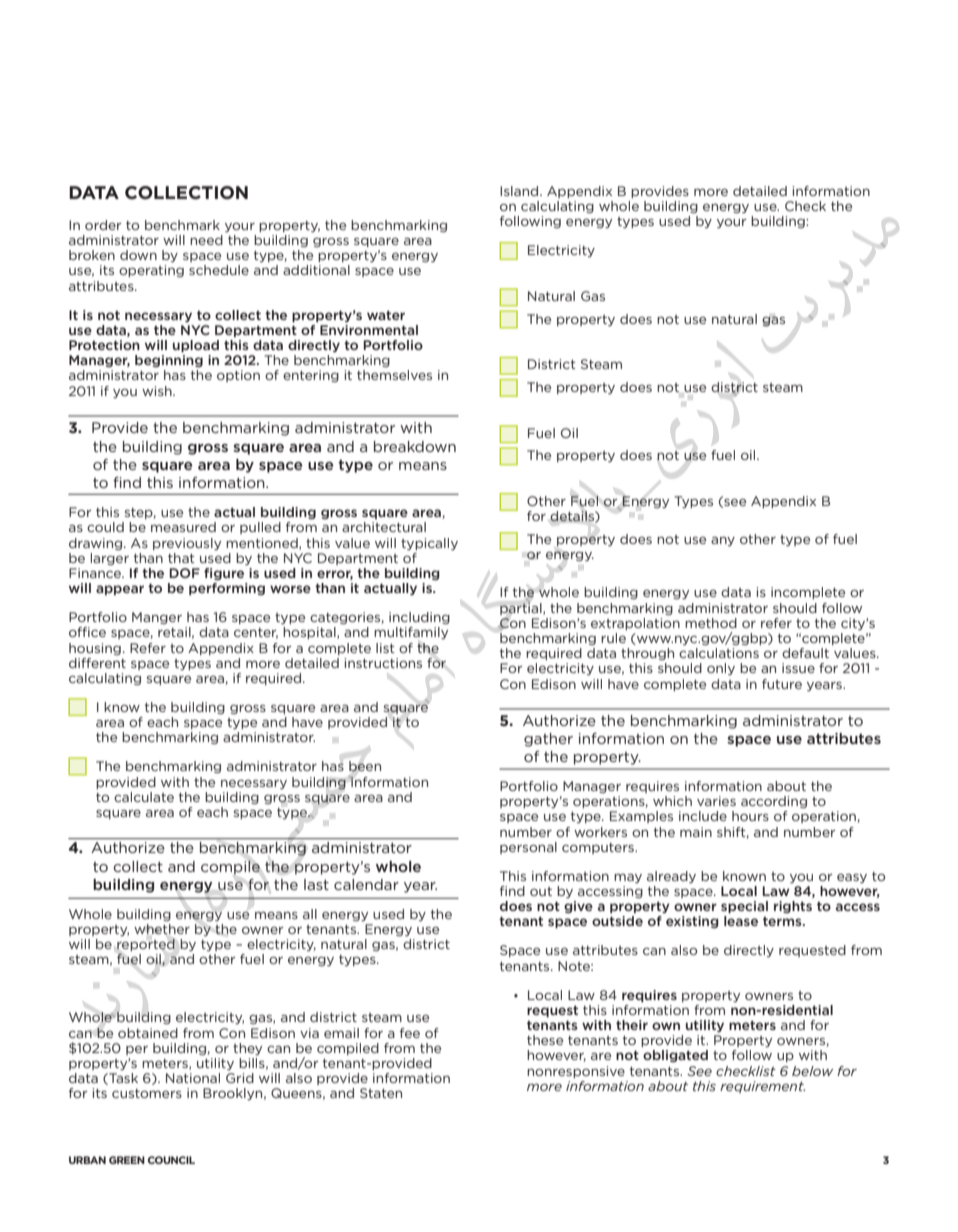 Image resolution: width=958 pixels, height=1232 pixels. I want to click on Island, so click(520, 191).
